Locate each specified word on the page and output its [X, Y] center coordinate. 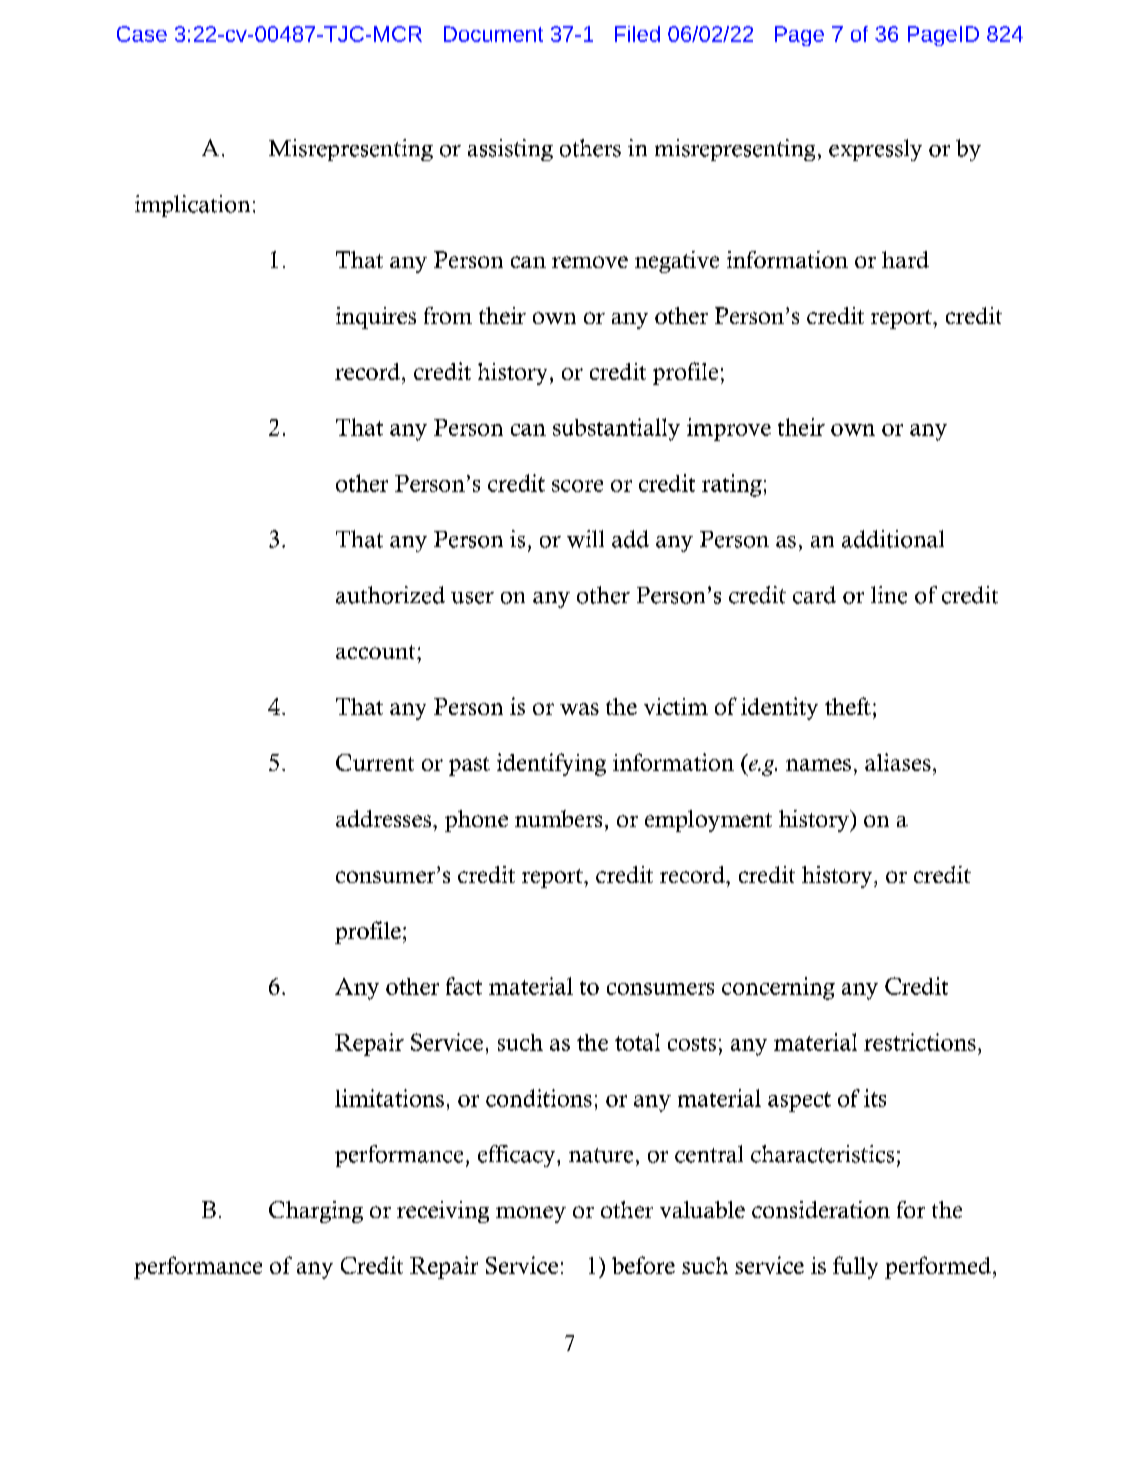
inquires [376, 318]
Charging [316, 1212]
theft [848, 706]
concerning [778, 988]
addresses [383, 818]
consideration [821, 1209]
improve [729, 429]
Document [493, 34]
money [531, 1214]
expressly [875, 150]
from [448, 315]
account [377, 652]
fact [464, 986]
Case [142, 34]
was [579, 709]
